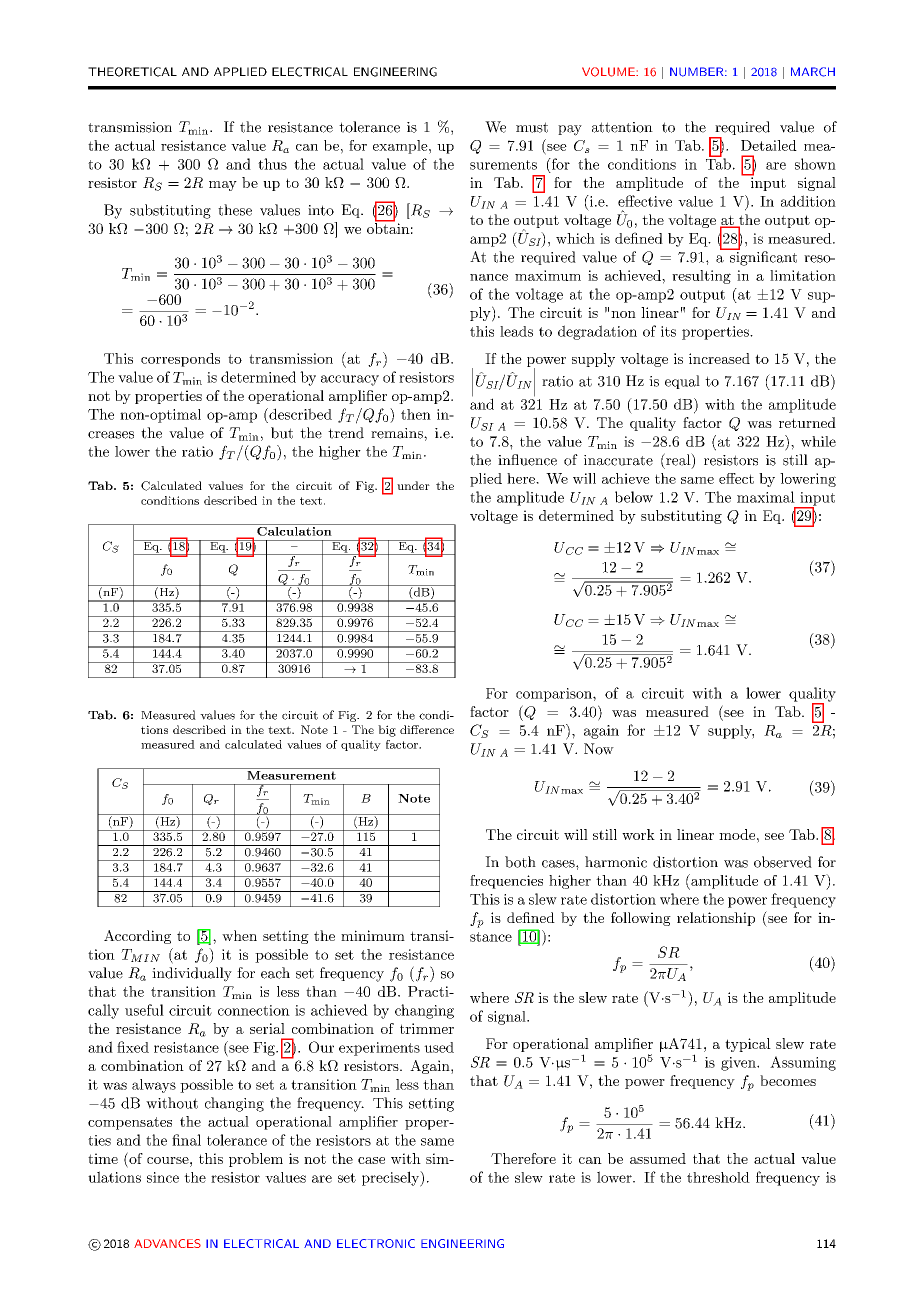  I want to click on THEORETICAL, so click(132, 72).
